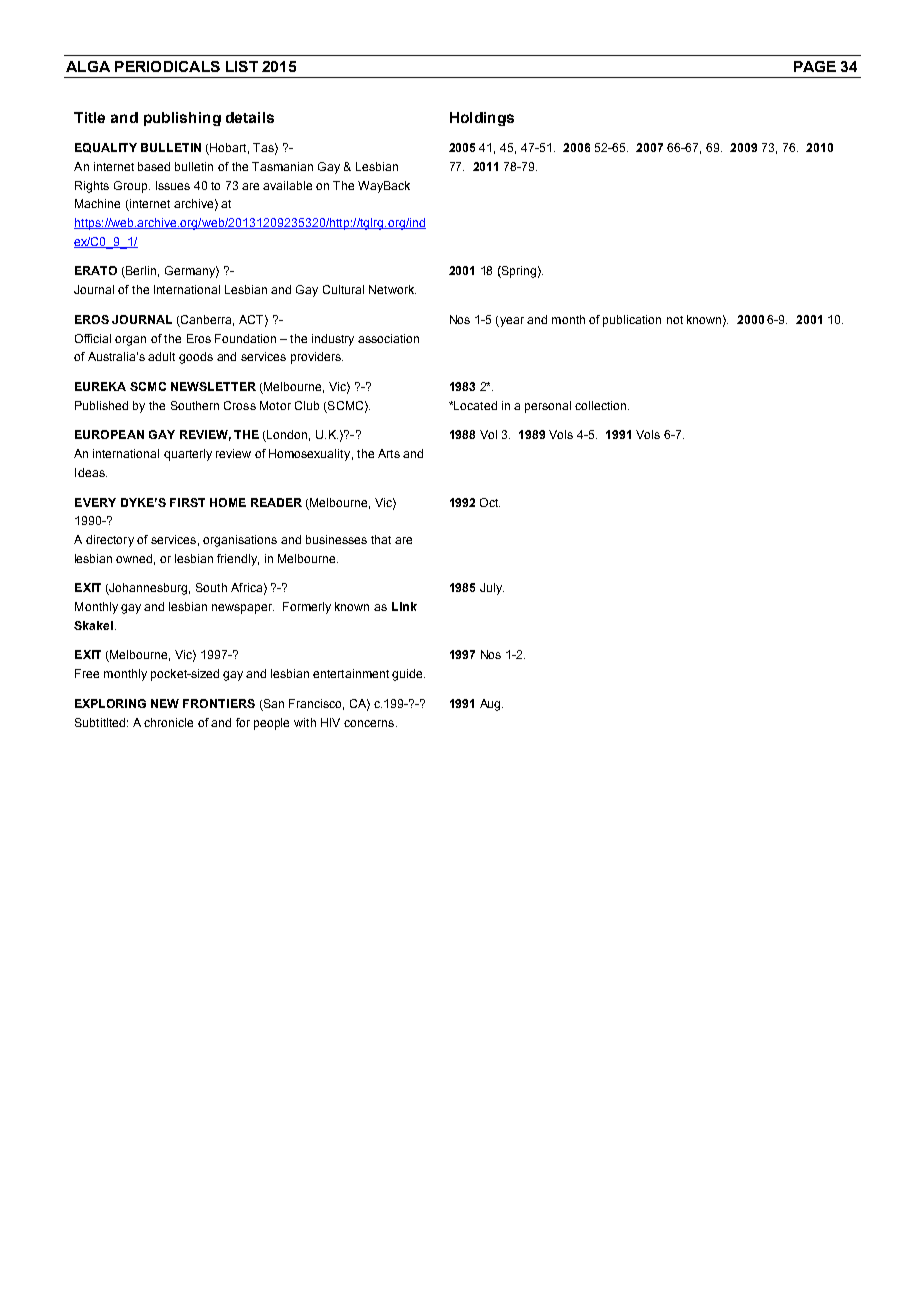 This screenshot has width=924, height=1308. I want to click on PAGE, so click(815, 66).
